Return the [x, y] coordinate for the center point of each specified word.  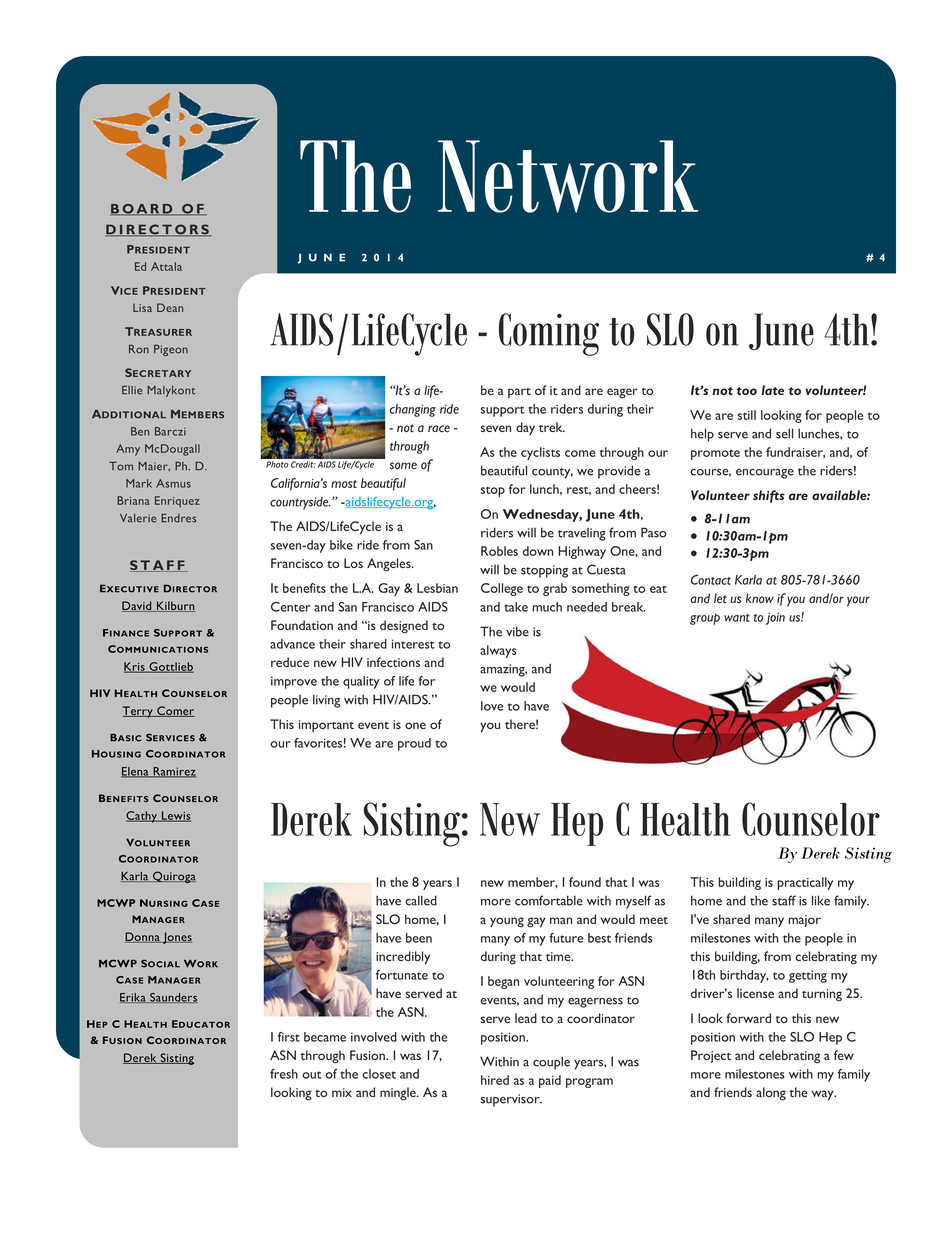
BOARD [142, 210]
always [498, 651]
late [773, 390]
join [775, 618]
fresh [284, 1074]
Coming [549, 334]
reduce [290, 662]
